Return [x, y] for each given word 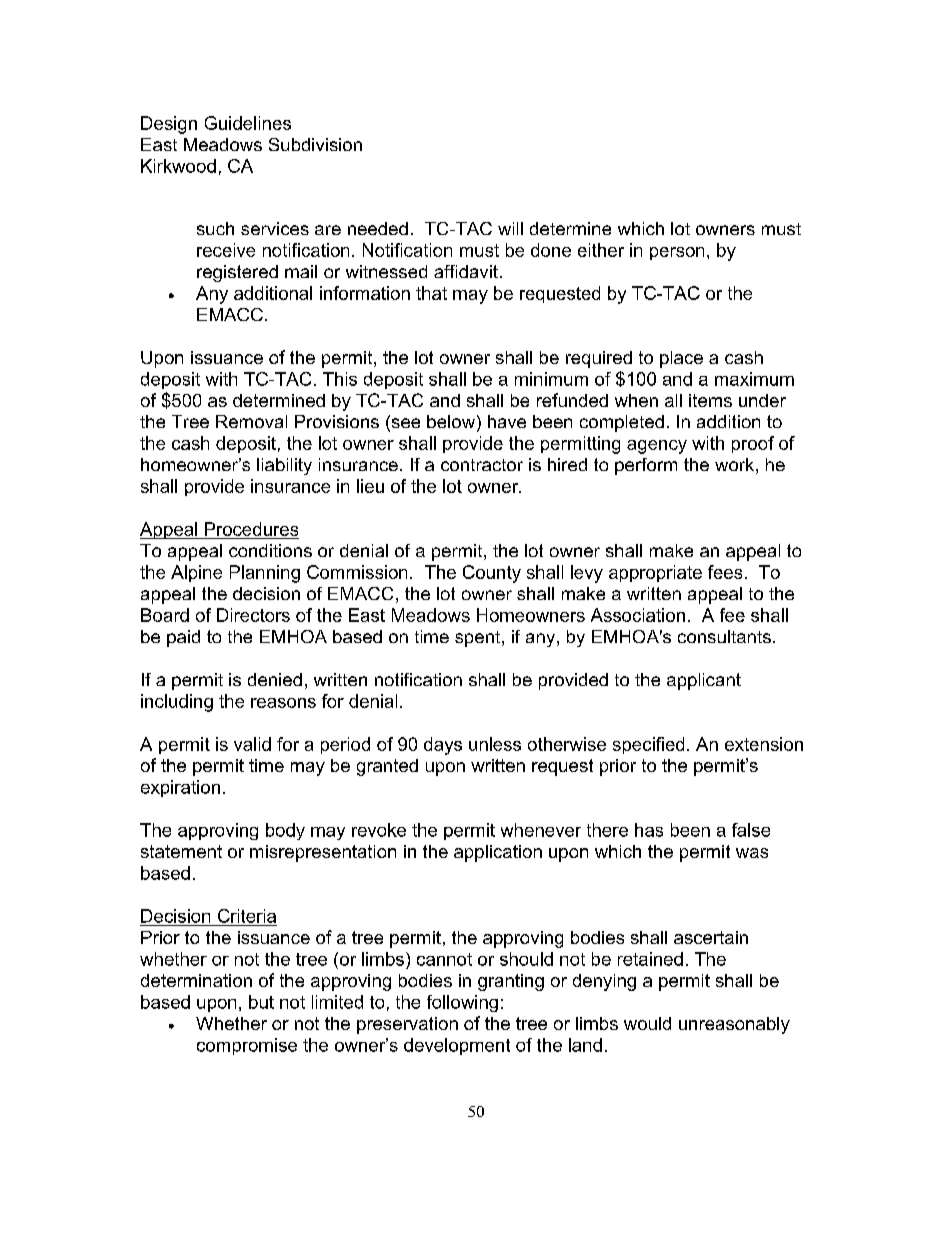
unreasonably [734, 1025]
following [462, 1003]
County [492, 574]
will [510, 228]
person [677, 253]
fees [725, 572]
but [261, 1002]
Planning [265, 574]
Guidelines [248, 123]
